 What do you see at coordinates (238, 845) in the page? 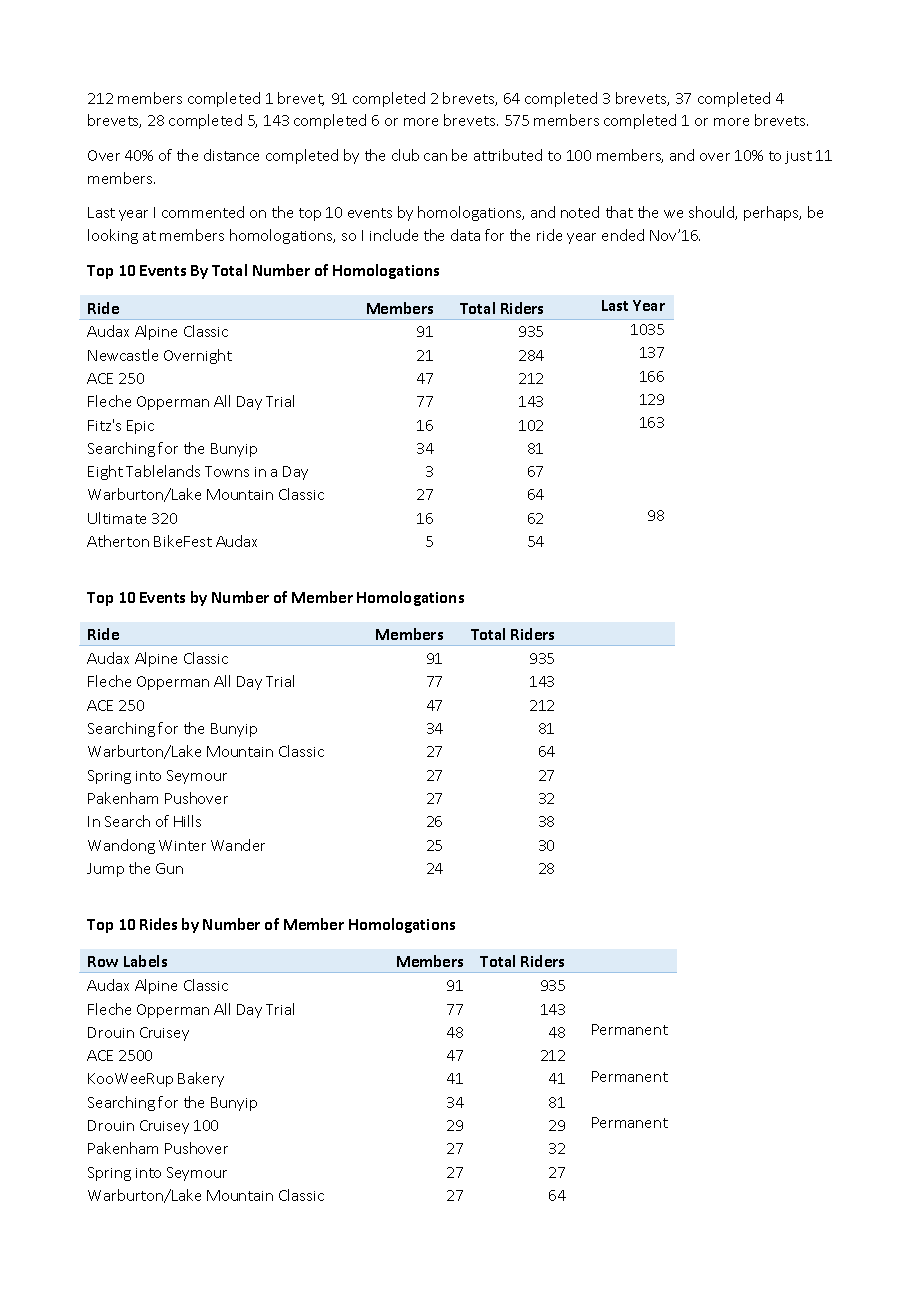
I see `Wander` at bounding box center [238, 845].
